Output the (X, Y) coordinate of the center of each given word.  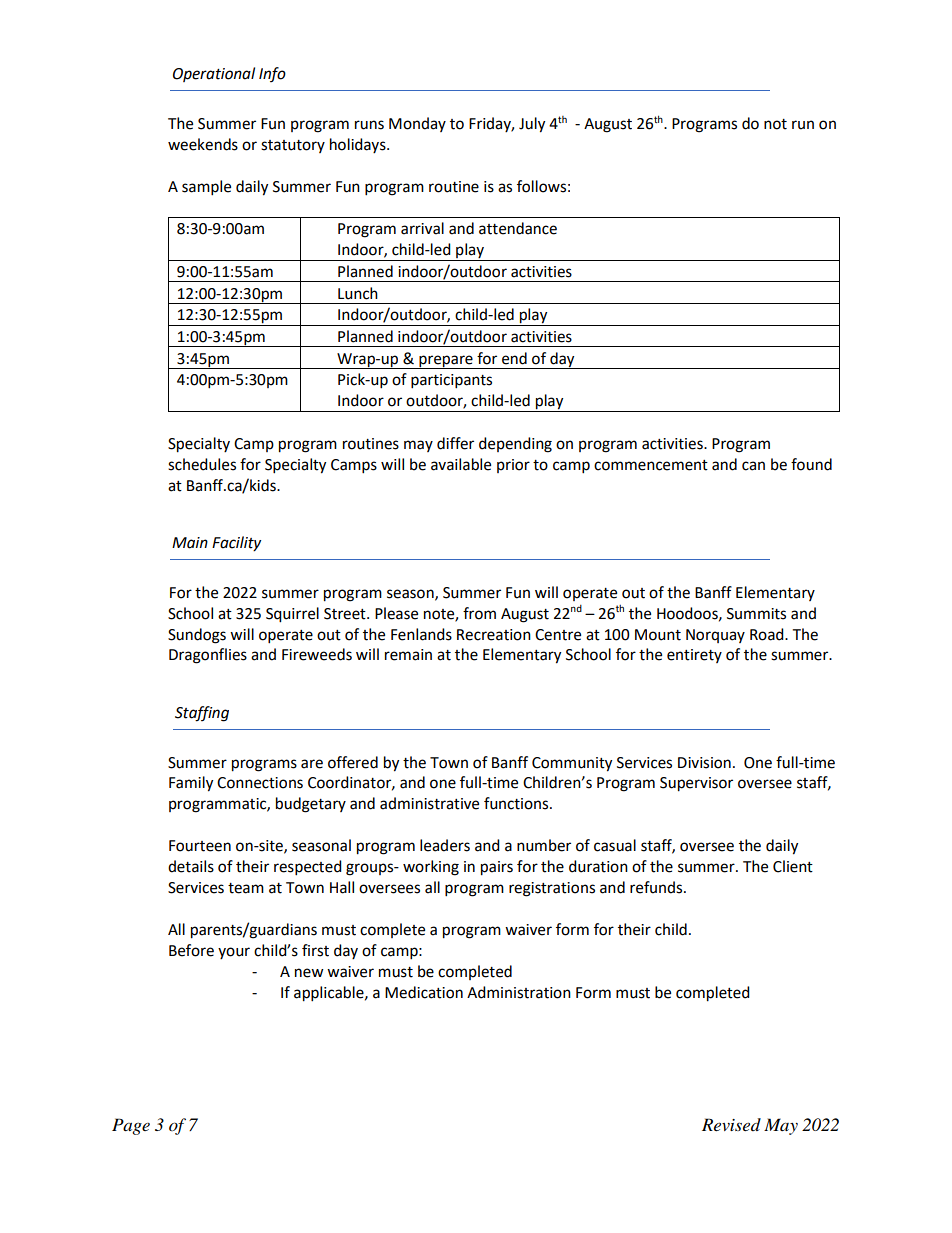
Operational (214, 74)
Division (704, 763)
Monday (417, 124)
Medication (424, 992)
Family (191, 784)
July (532, 125)
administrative (429, 803)
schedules (202, 464)
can (753, 466)
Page (131, 1126)
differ (455, 443)
